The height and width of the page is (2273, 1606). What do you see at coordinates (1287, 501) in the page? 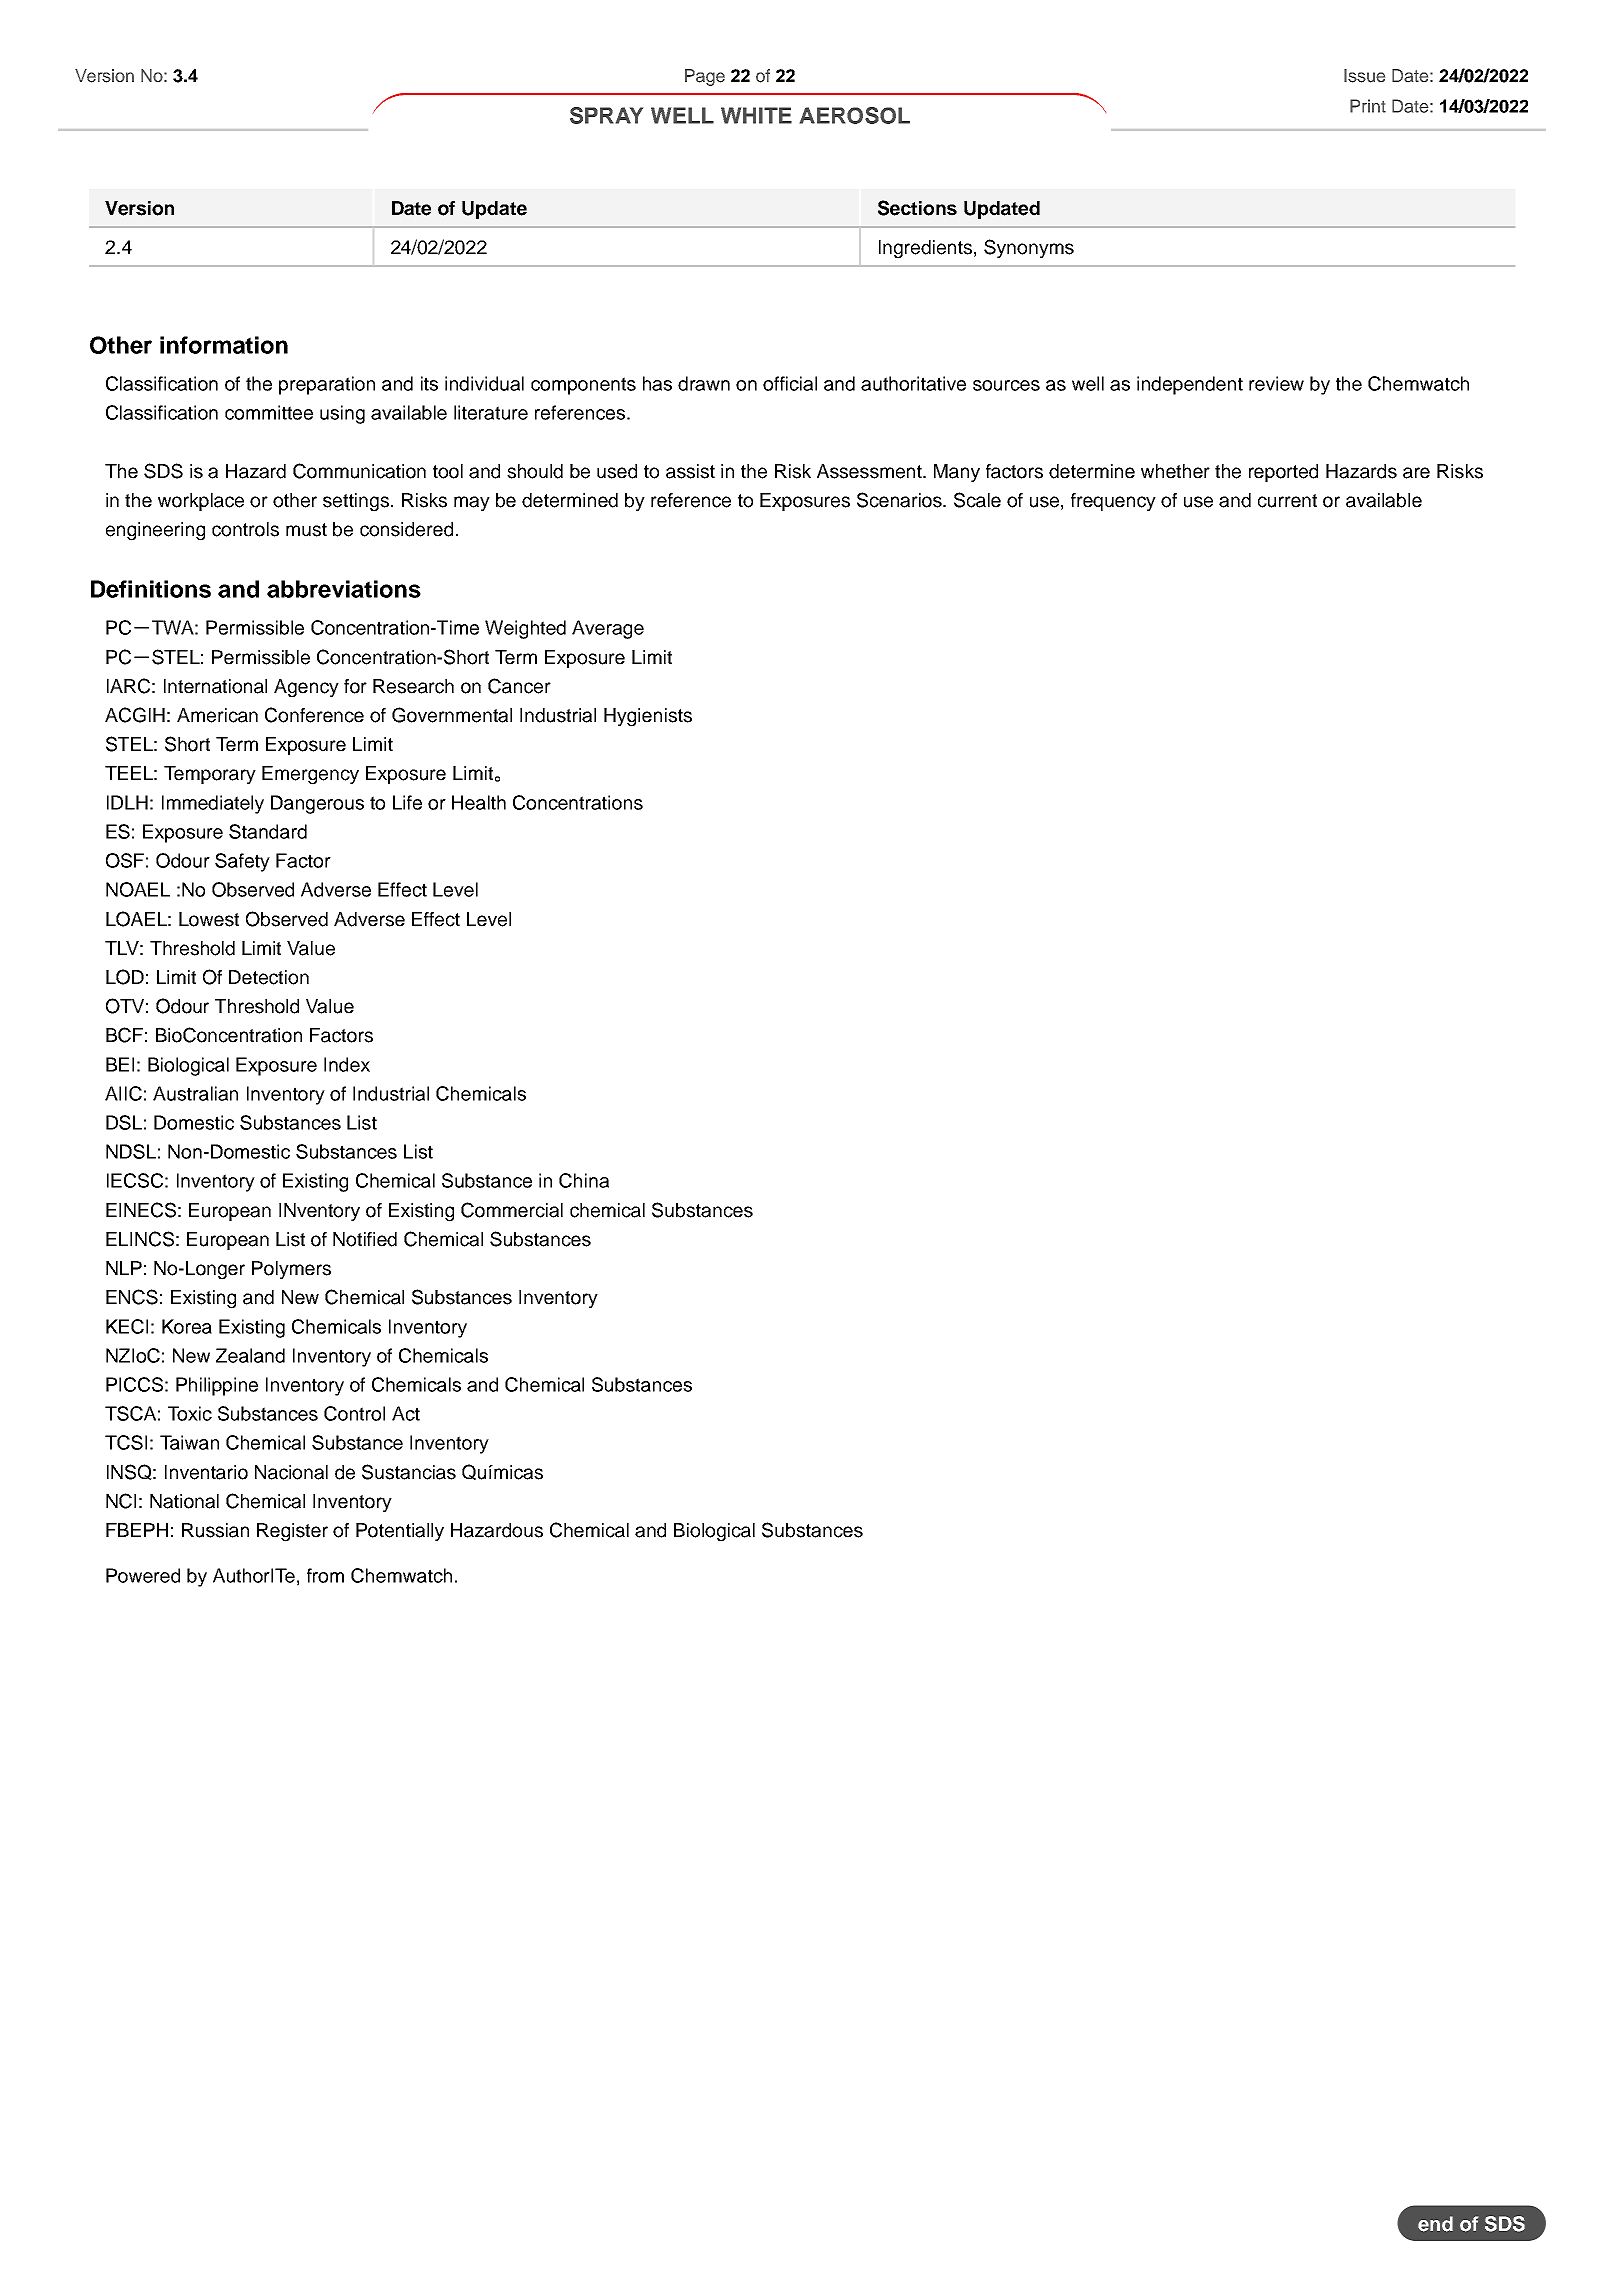
I see `current` at bounding box center [1287, 501].
